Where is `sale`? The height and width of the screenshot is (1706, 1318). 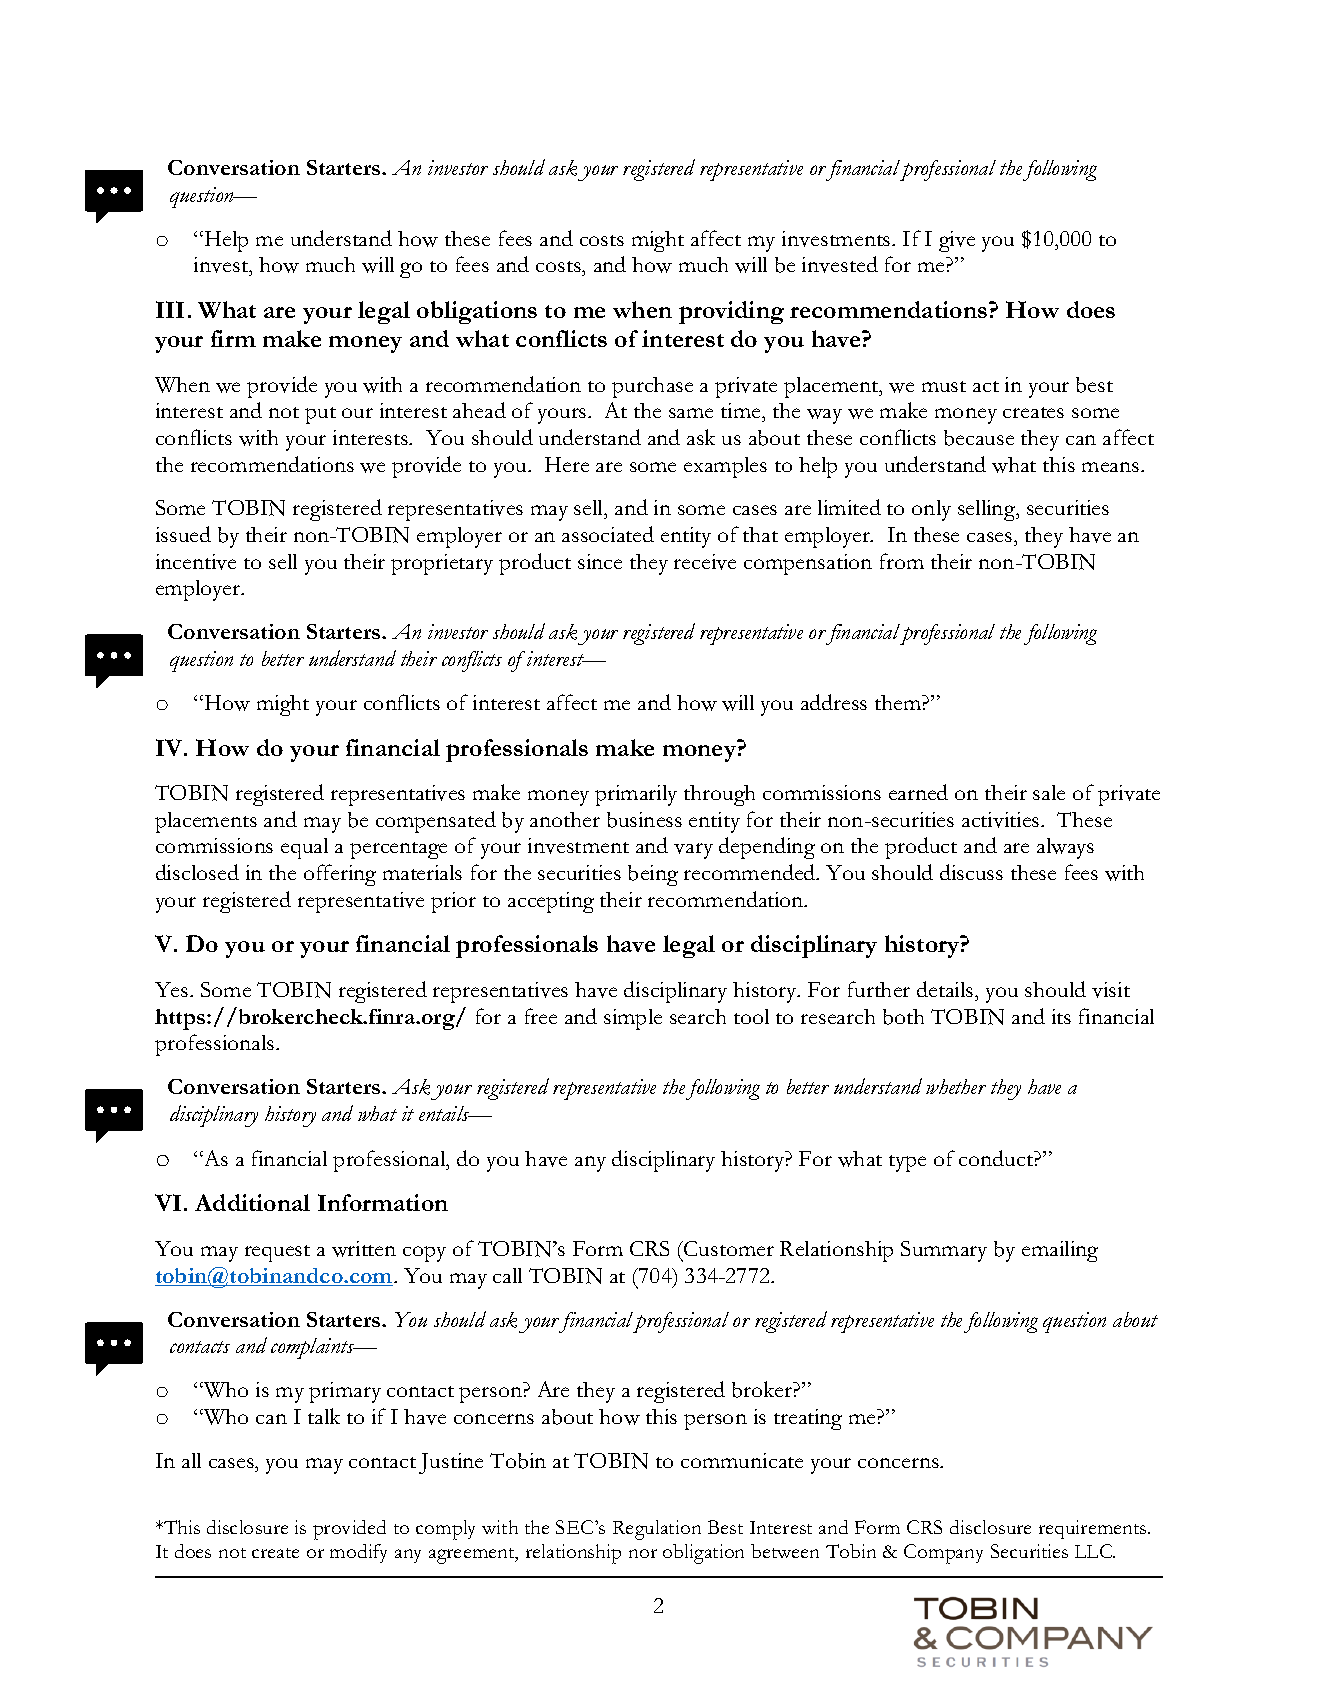
sale is located at coordinates (1049, 792).
